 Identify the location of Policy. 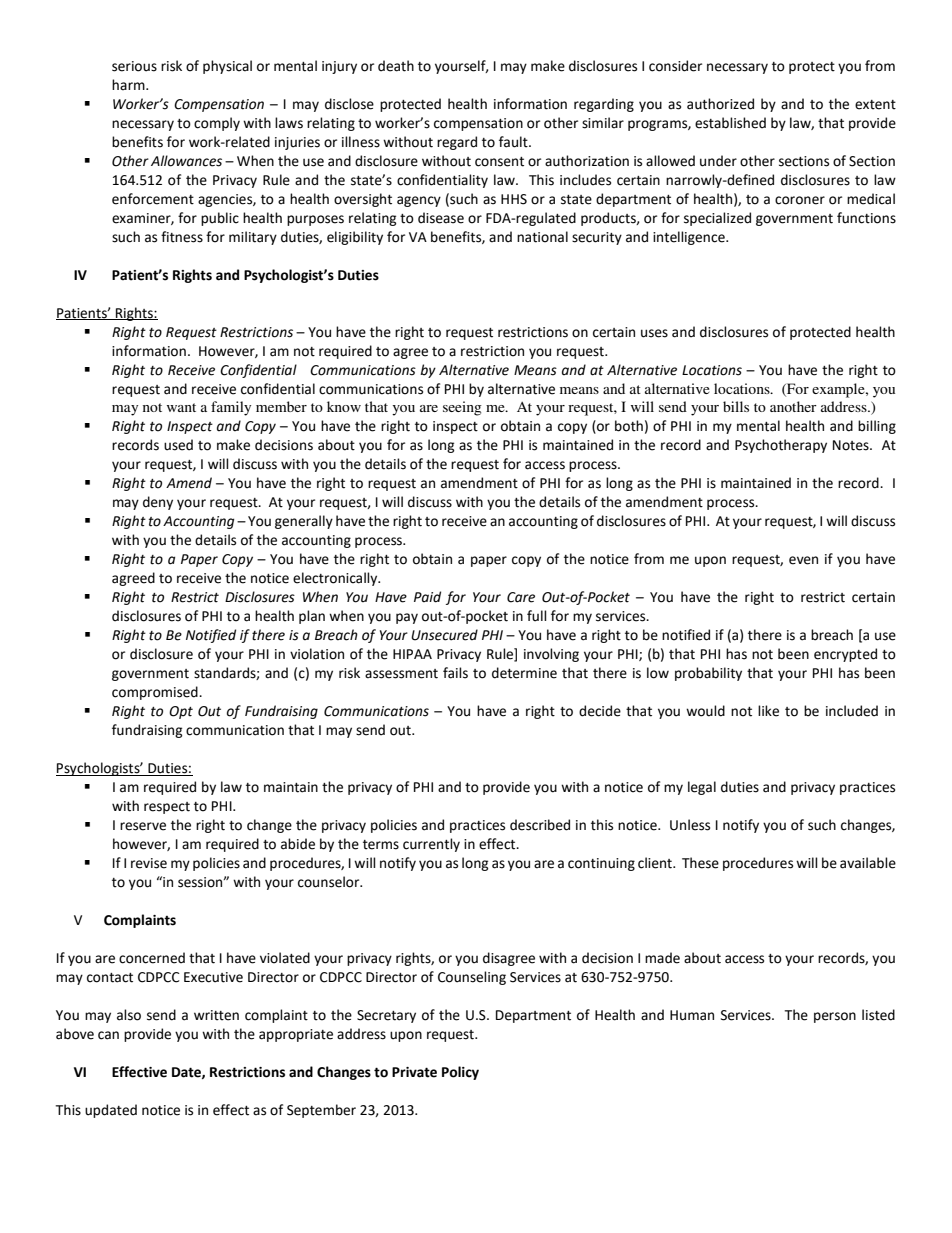
(460, 1073).
